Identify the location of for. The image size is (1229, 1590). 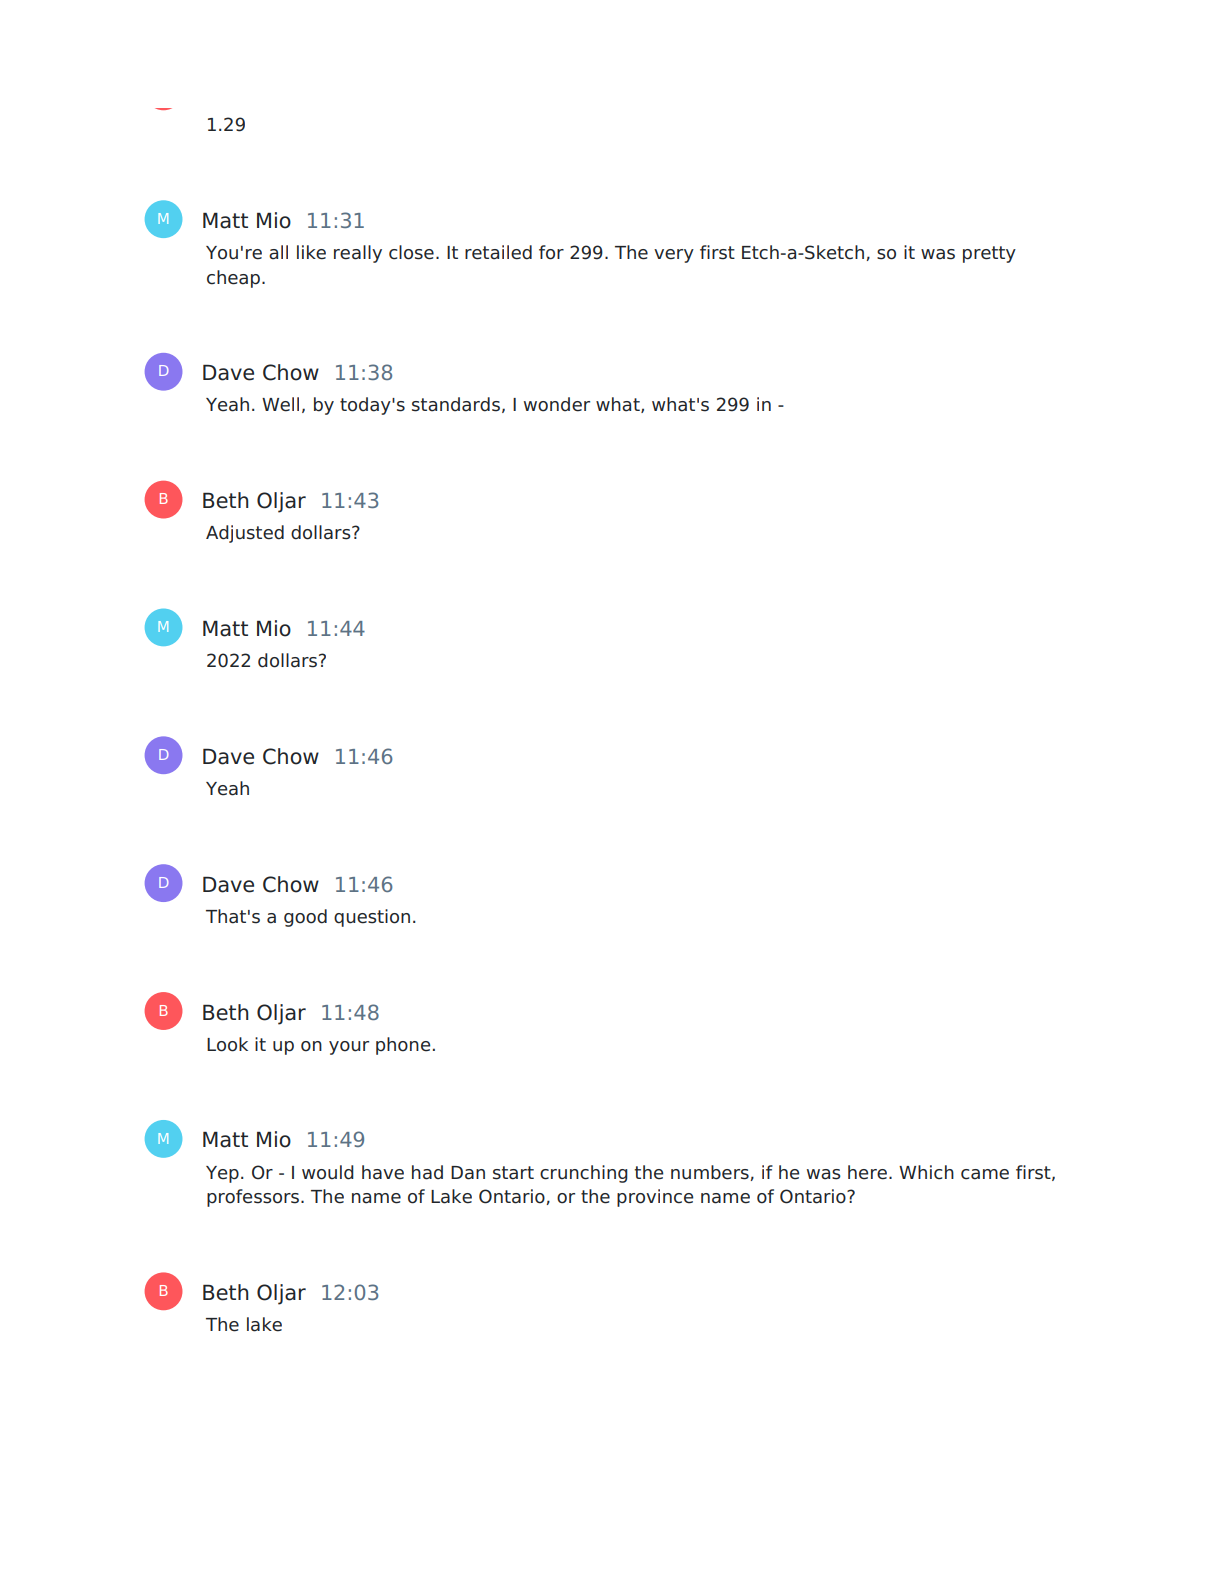
(551, 252).
